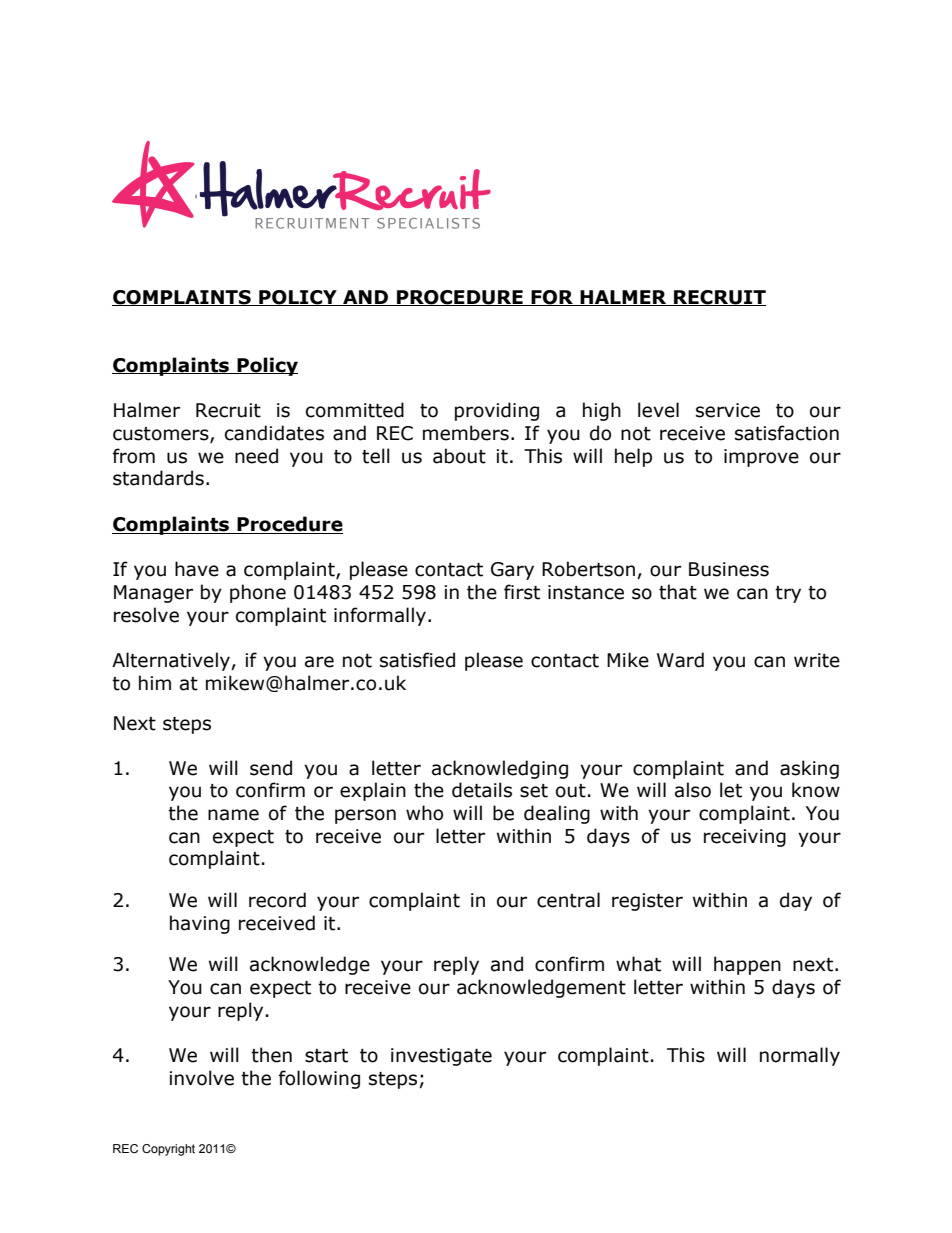 The height and width of the screenshot is (1233, 952). What do you see at coordinates (693, 790) in the screenshot?
I see `also` at bounding box center [693, 790].
